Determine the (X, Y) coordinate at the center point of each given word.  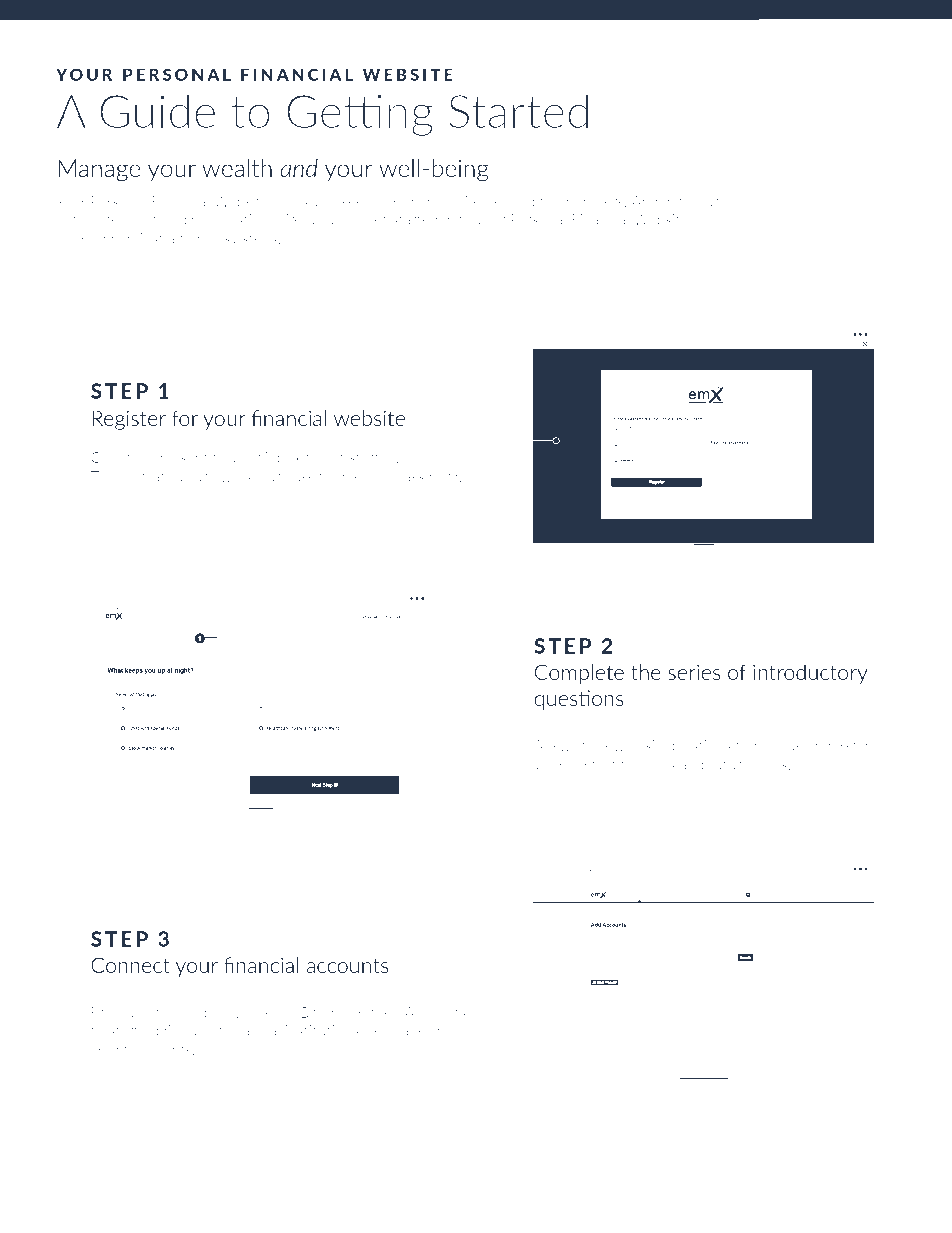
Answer (559, 745)
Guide (157, 111)
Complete (579, 674)
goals (772, 766)
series (694, 672)
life (471, 201)
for (185, 418)
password (427, 477)
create (153, 477)
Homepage (201, 1014)
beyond (510, 203)
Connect (130, 965)
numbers (596, 201)
